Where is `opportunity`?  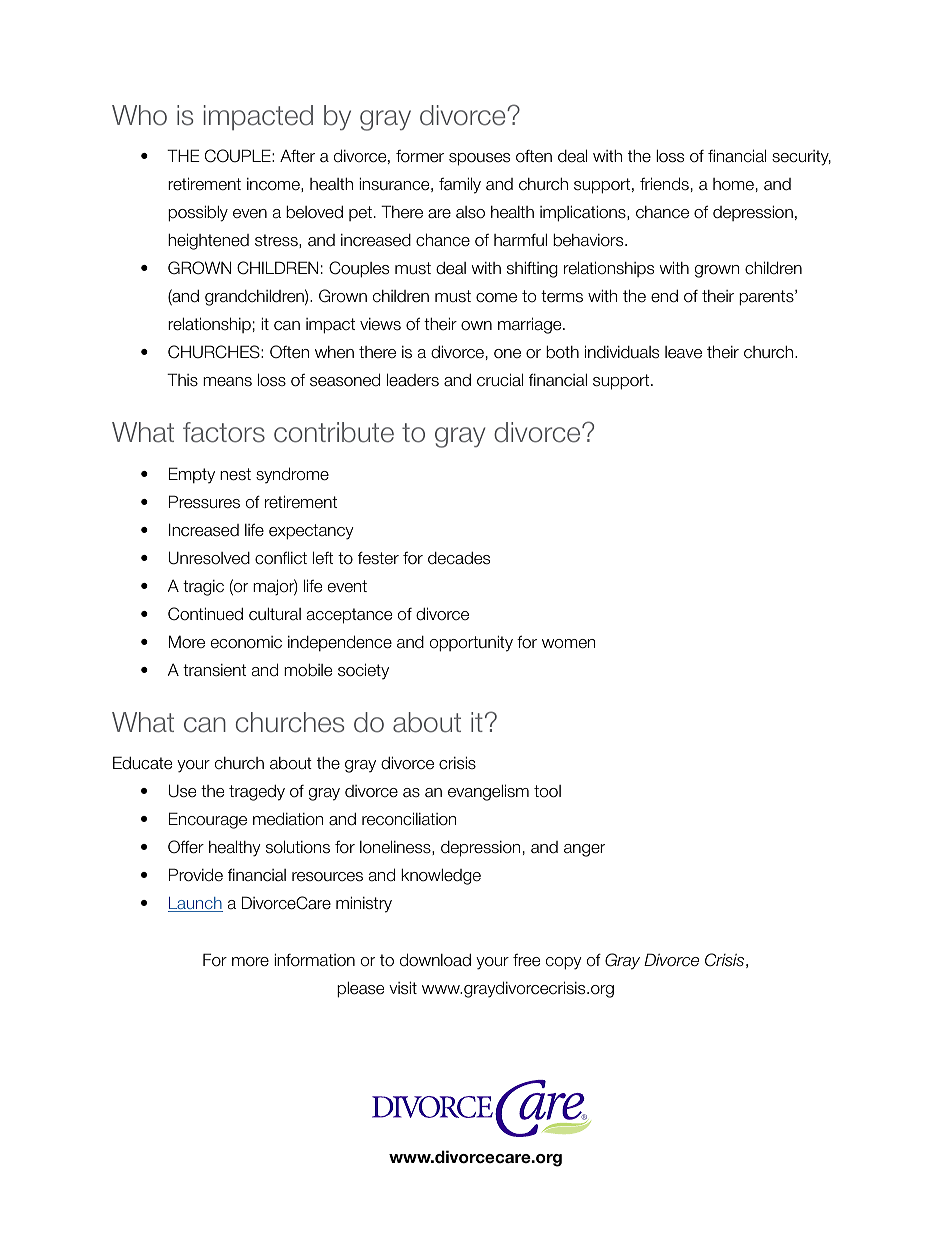
opportunity is located at coordinates (471, 643).
